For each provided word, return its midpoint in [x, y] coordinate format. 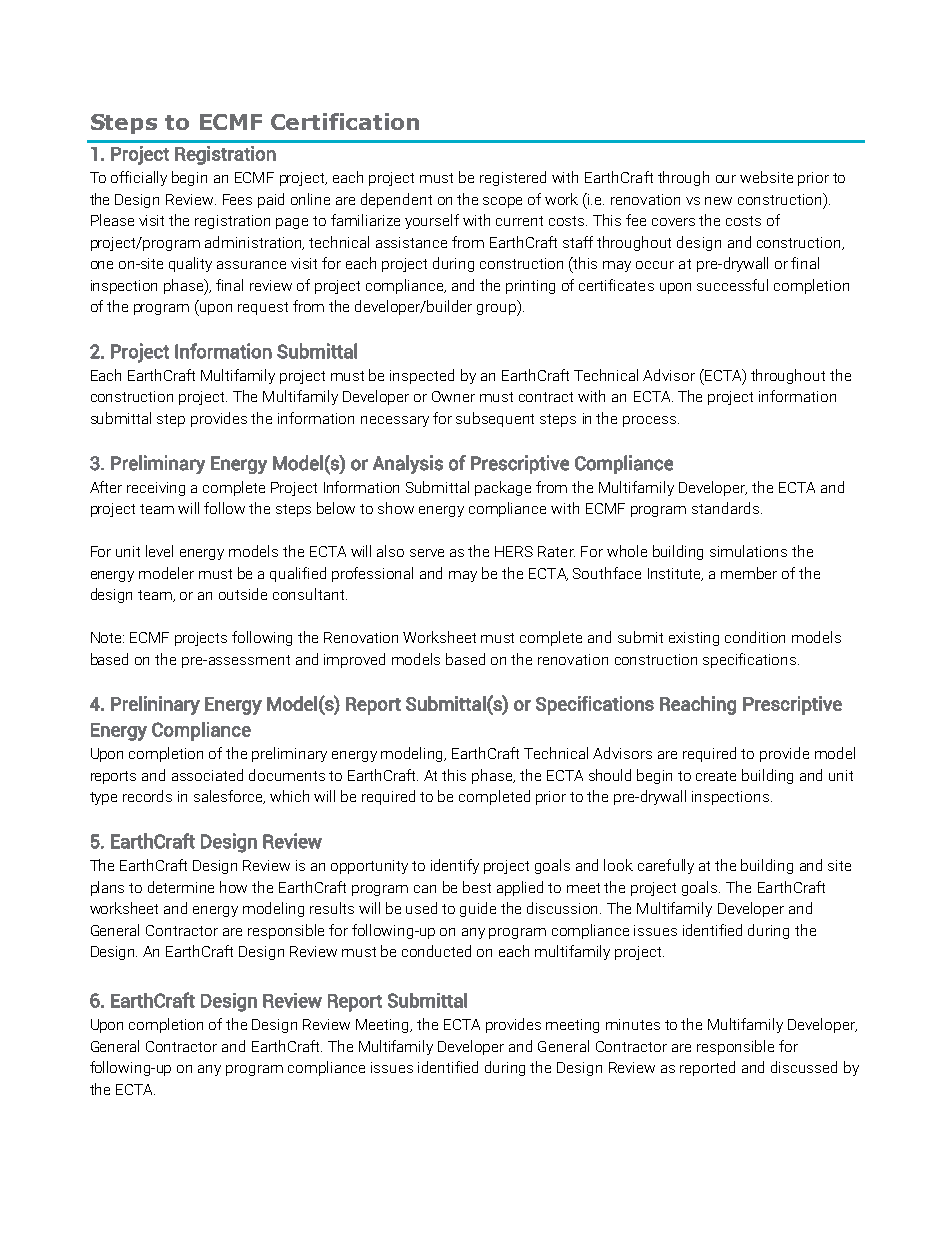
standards [727, 508]
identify [455, 866]
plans [107, 888]
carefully [666, 866]
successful [732, 285]
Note [107, 637]
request [263, 308]
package [503, 488]
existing [694, 639]
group [497, 310]
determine [181, 887]
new [718, 201]
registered [513, 178]
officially [139, 178]
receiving [156, 489]
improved [354, 660]
